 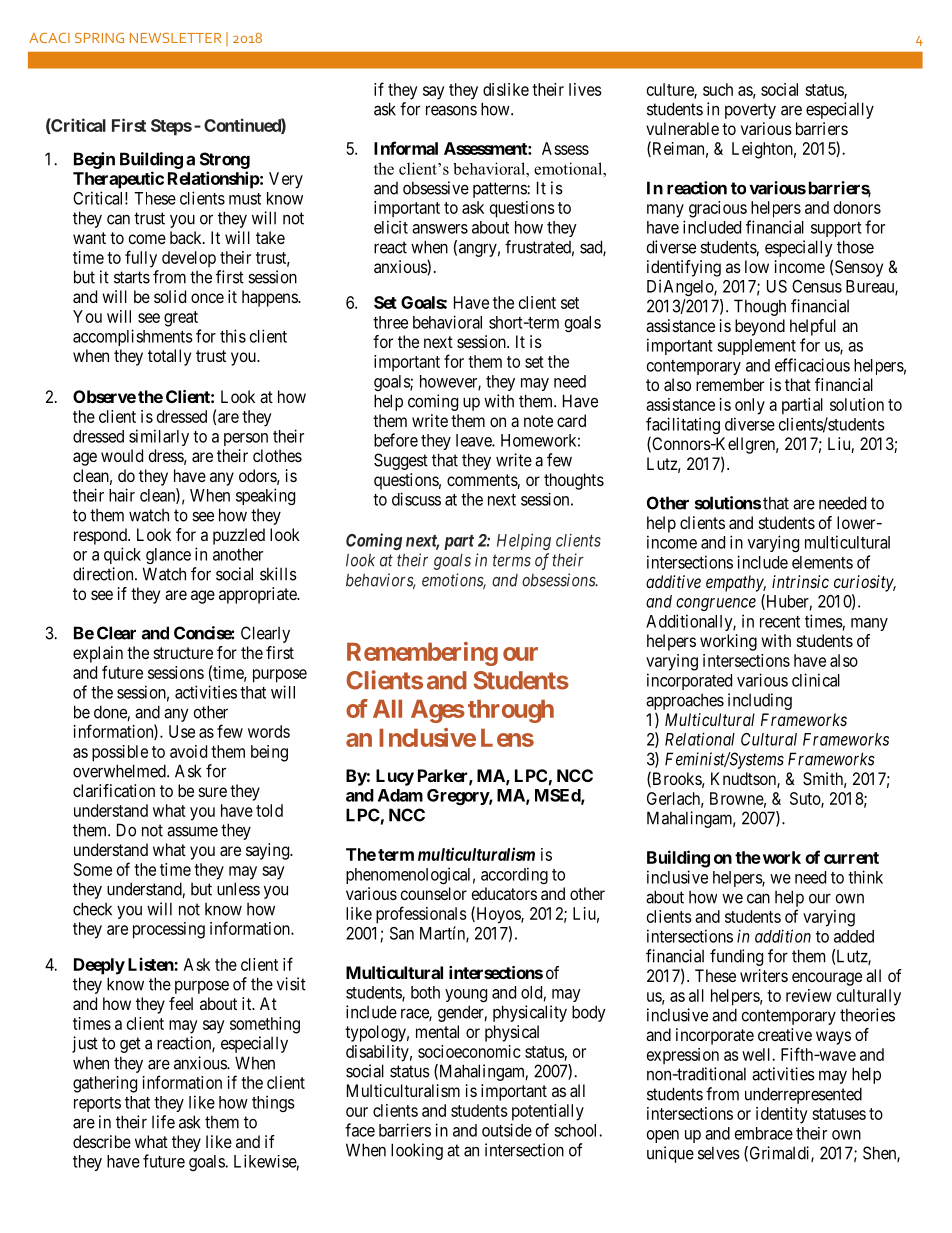 I want to click on discuss, so click(x=416, y=499).
